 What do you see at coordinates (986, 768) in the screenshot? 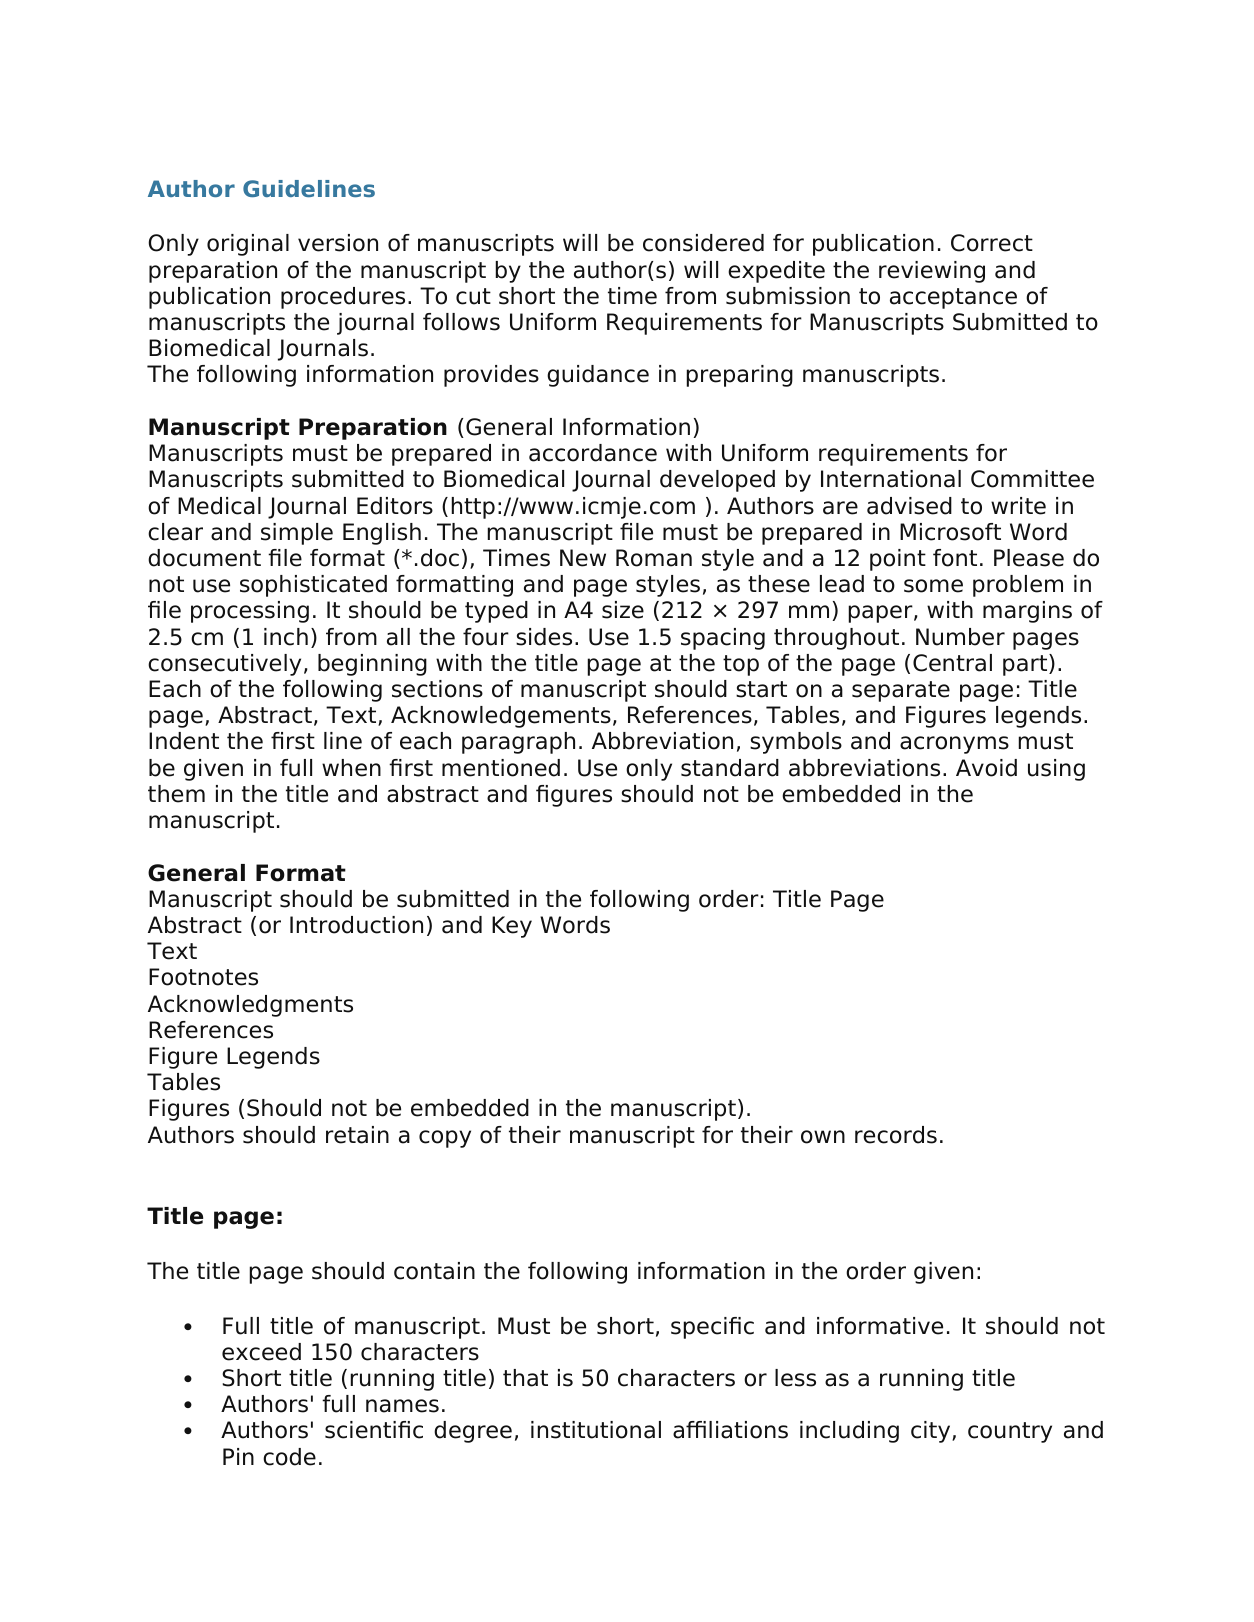
I see `Avoid` at bounding box center [986, 768].
